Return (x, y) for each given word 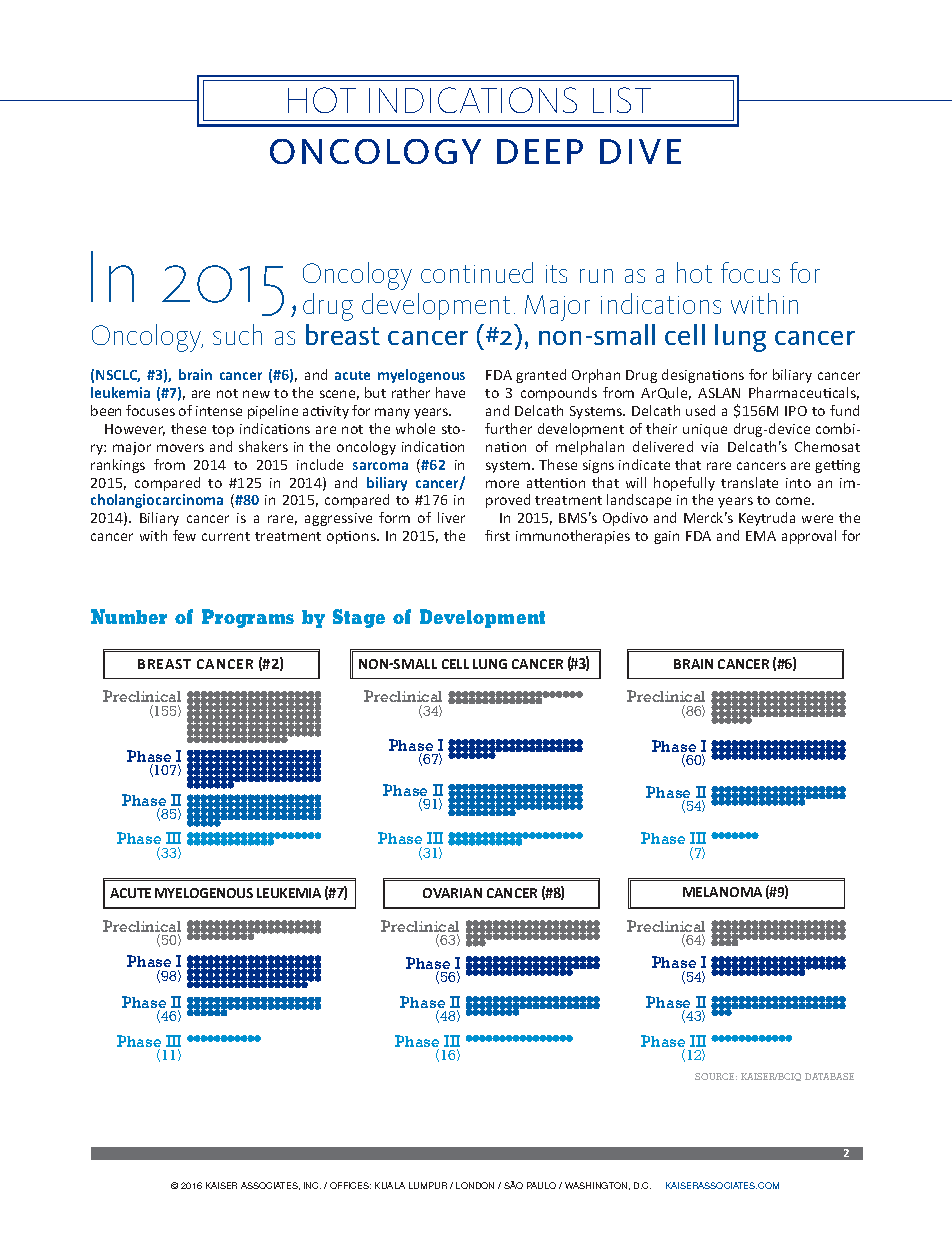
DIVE (640, 151)
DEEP (540, 151)
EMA (761, 536)
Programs (248, 618)
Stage (359, 618)
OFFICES (350, 1185)
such (237, 334)
